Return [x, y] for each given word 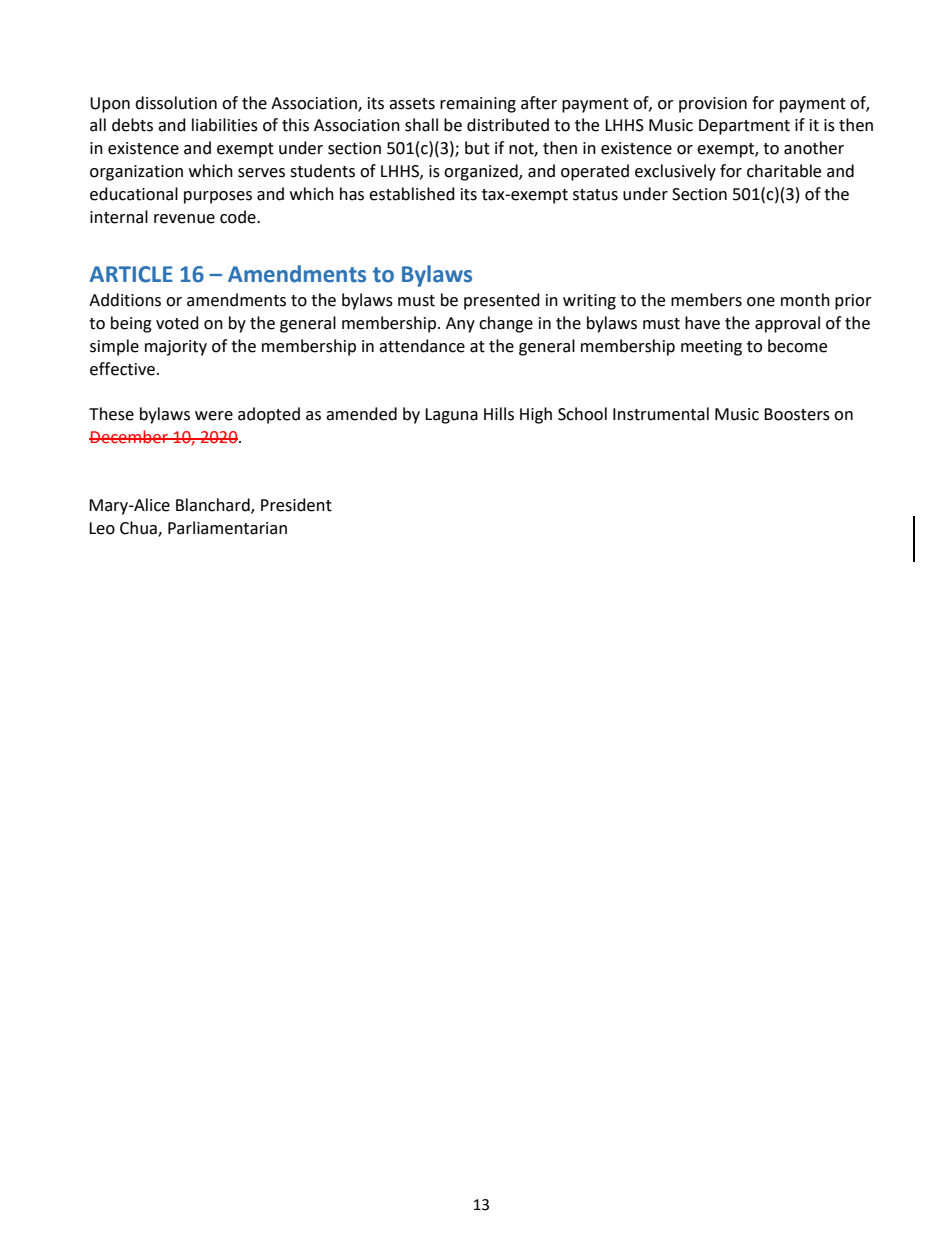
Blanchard [214, 506]
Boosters [797, 414]
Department [744, 127]
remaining [478, 105]
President [296, 505]
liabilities [225, 125]
